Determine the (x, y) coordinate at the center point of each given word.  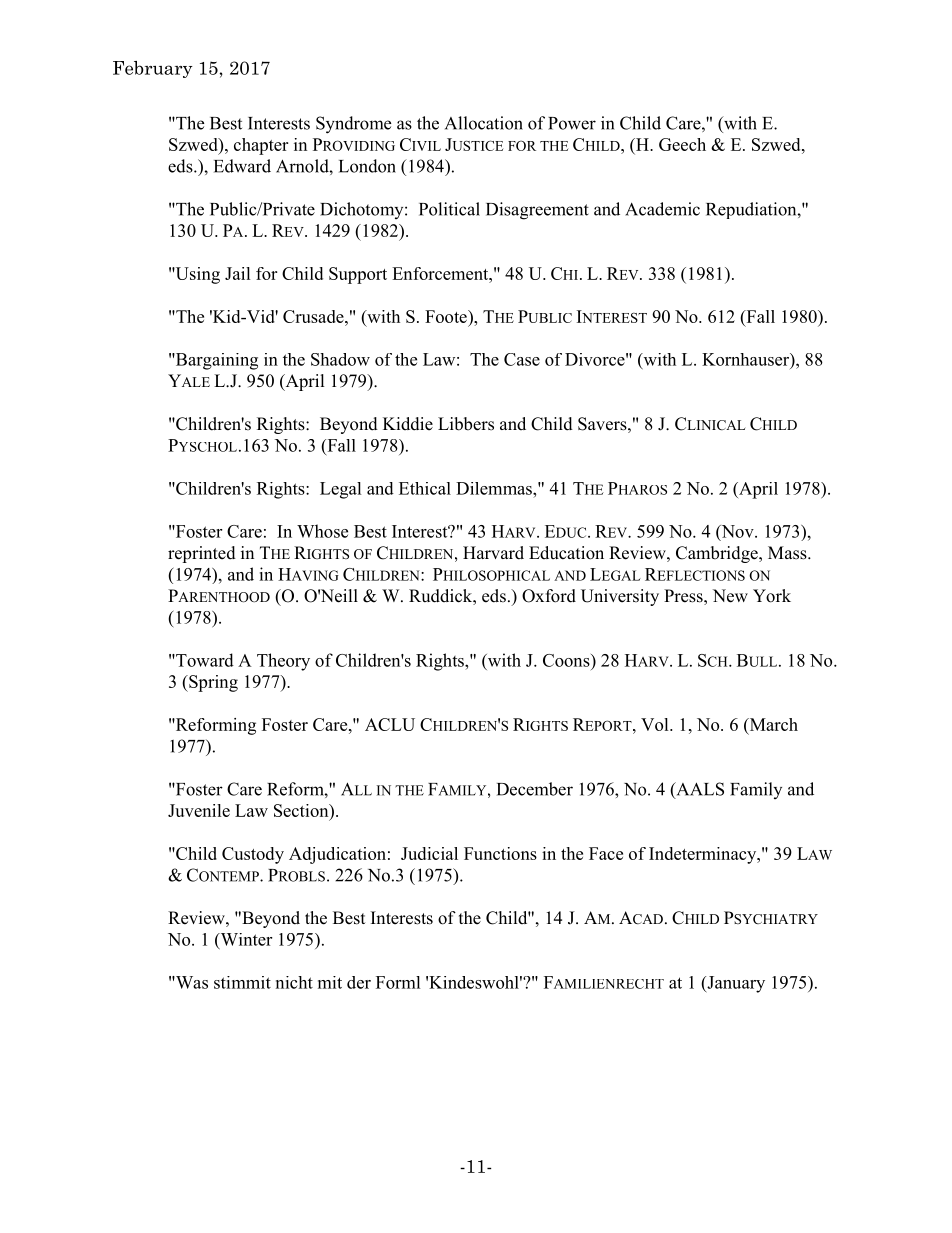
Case (522, 359)
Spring (212, 683)
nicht (294, 982)
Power (572, 123)
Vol (656, 724)
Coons (567, 660)
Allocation (484, 123)
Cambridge (718, 554)
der (359, 982)
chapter (261, 146)
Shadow (340, 359)
